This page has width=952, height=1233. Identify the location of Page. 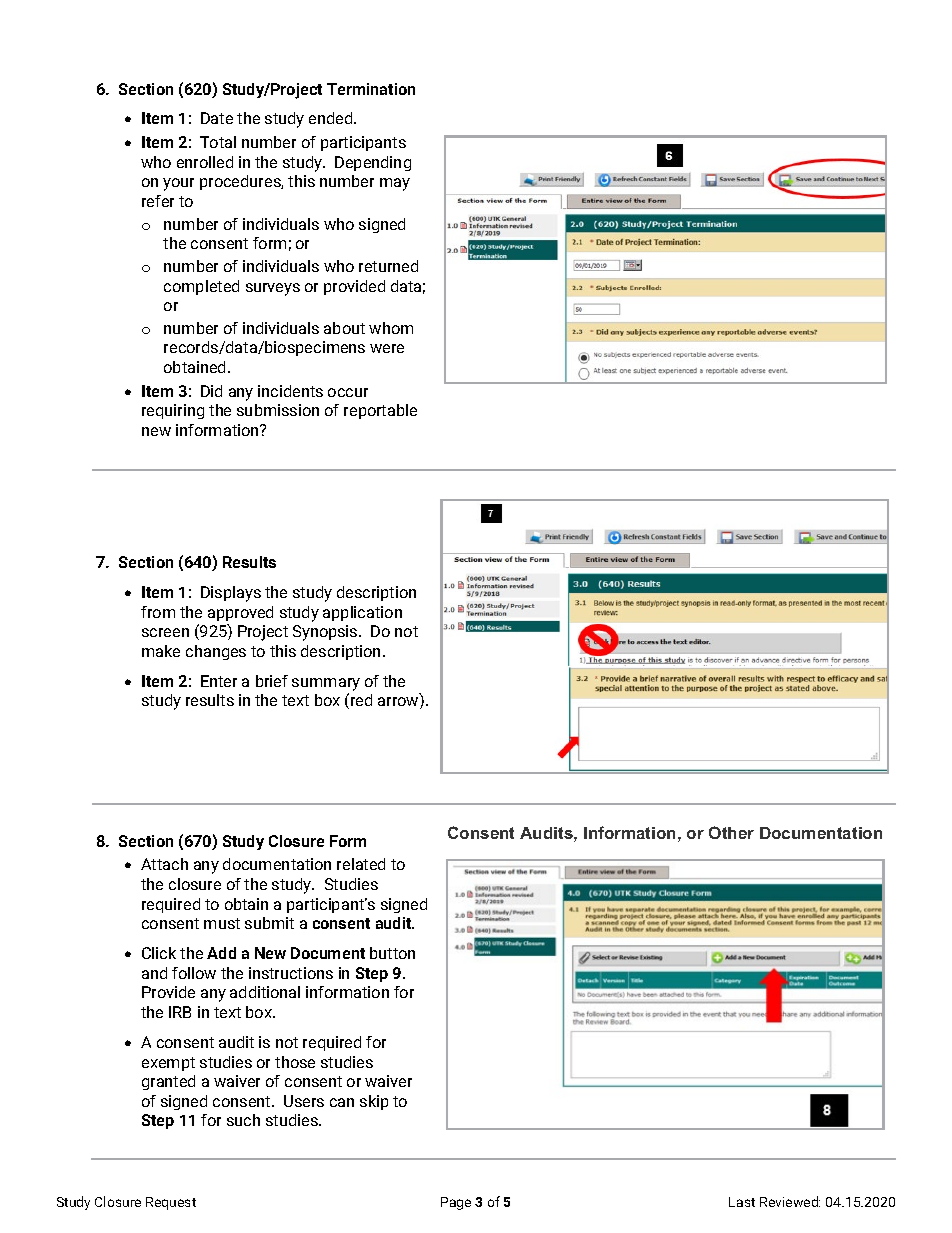
(456, 1203).
